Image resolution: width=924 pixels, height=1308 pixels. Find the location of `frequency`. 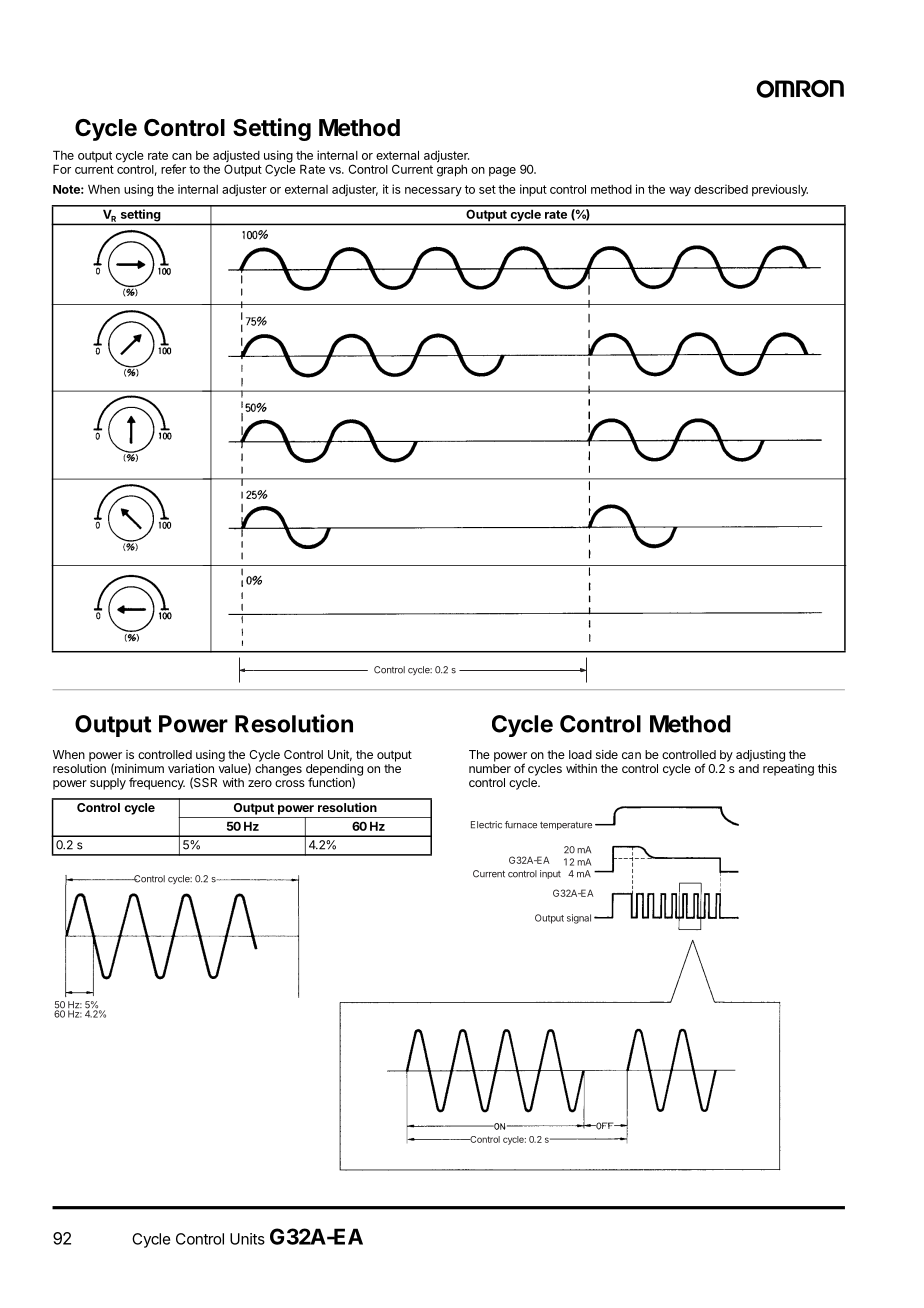

frequency is located at coordinates (157, 783).
